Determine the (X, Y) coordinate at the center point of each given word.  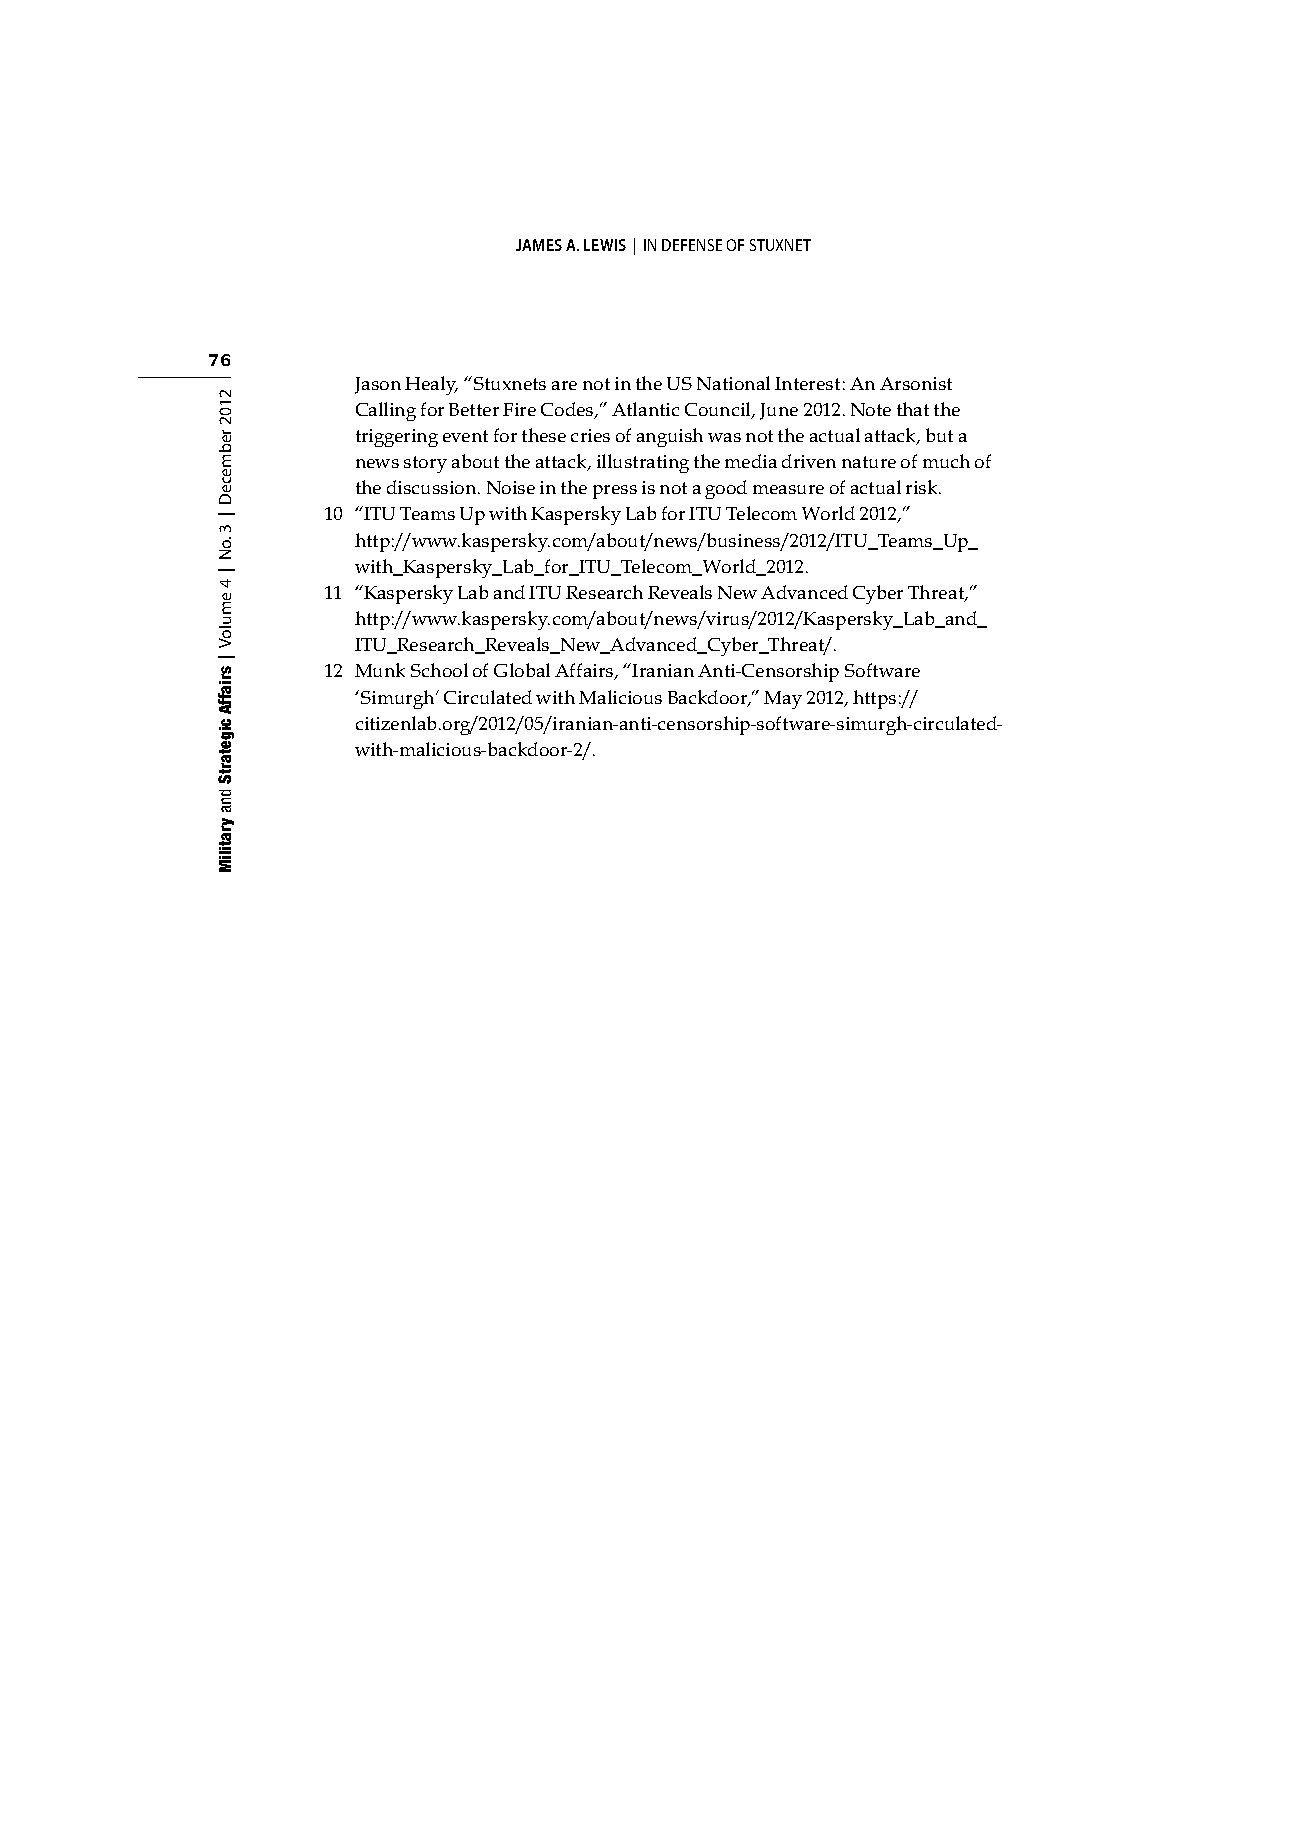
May (783, 700)
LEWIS (605, 245)
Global (522, 670)
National (733, 383)
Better (474, 409)
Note (871, 409)
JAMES (539, 245)
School (439, 670)
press (615, 492)
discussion (433, 487)
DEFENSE (692, 245)
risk (923, 487)
